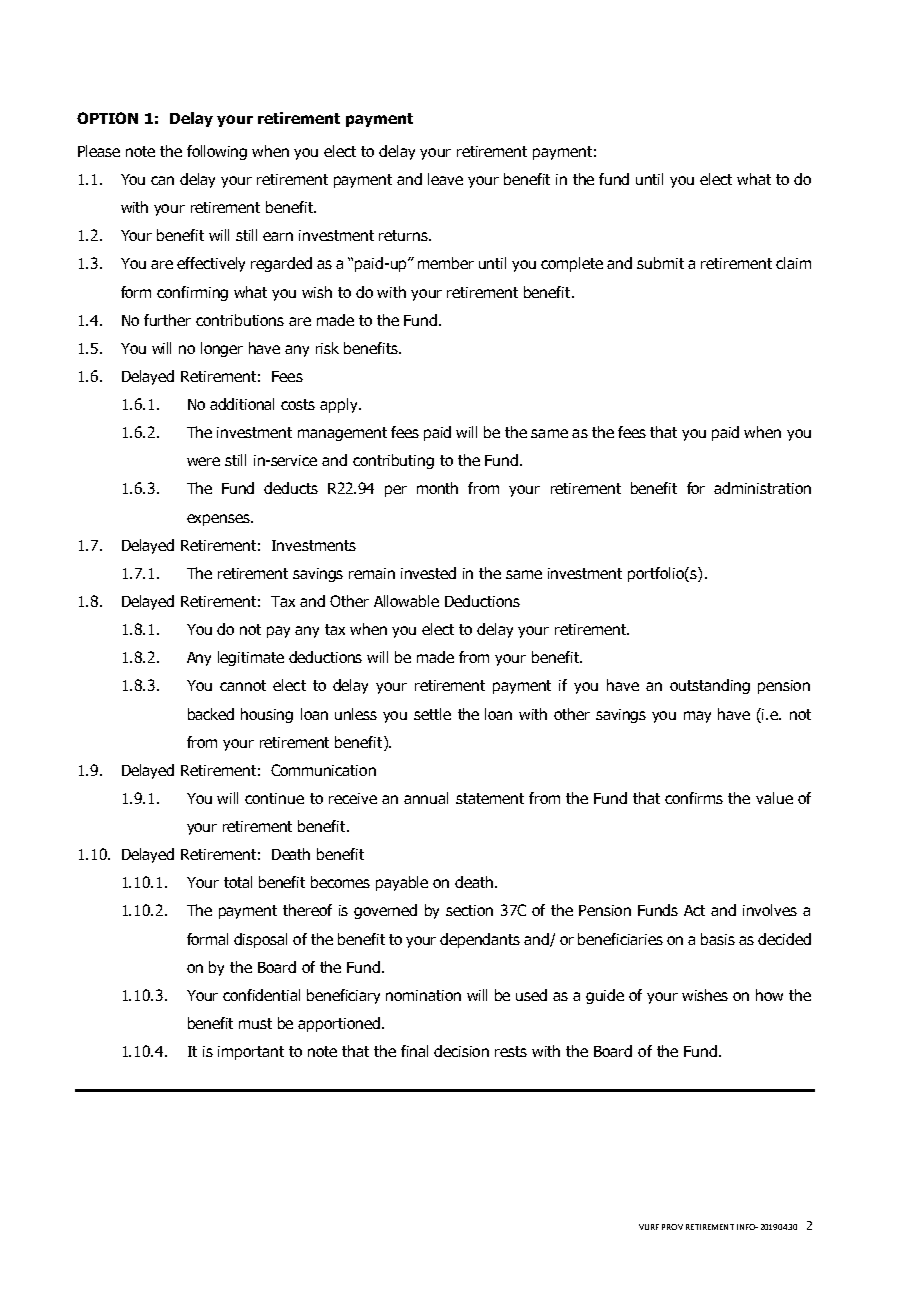 This image has height=1308, width=924. I want to click on backed, so click(211, 714).
